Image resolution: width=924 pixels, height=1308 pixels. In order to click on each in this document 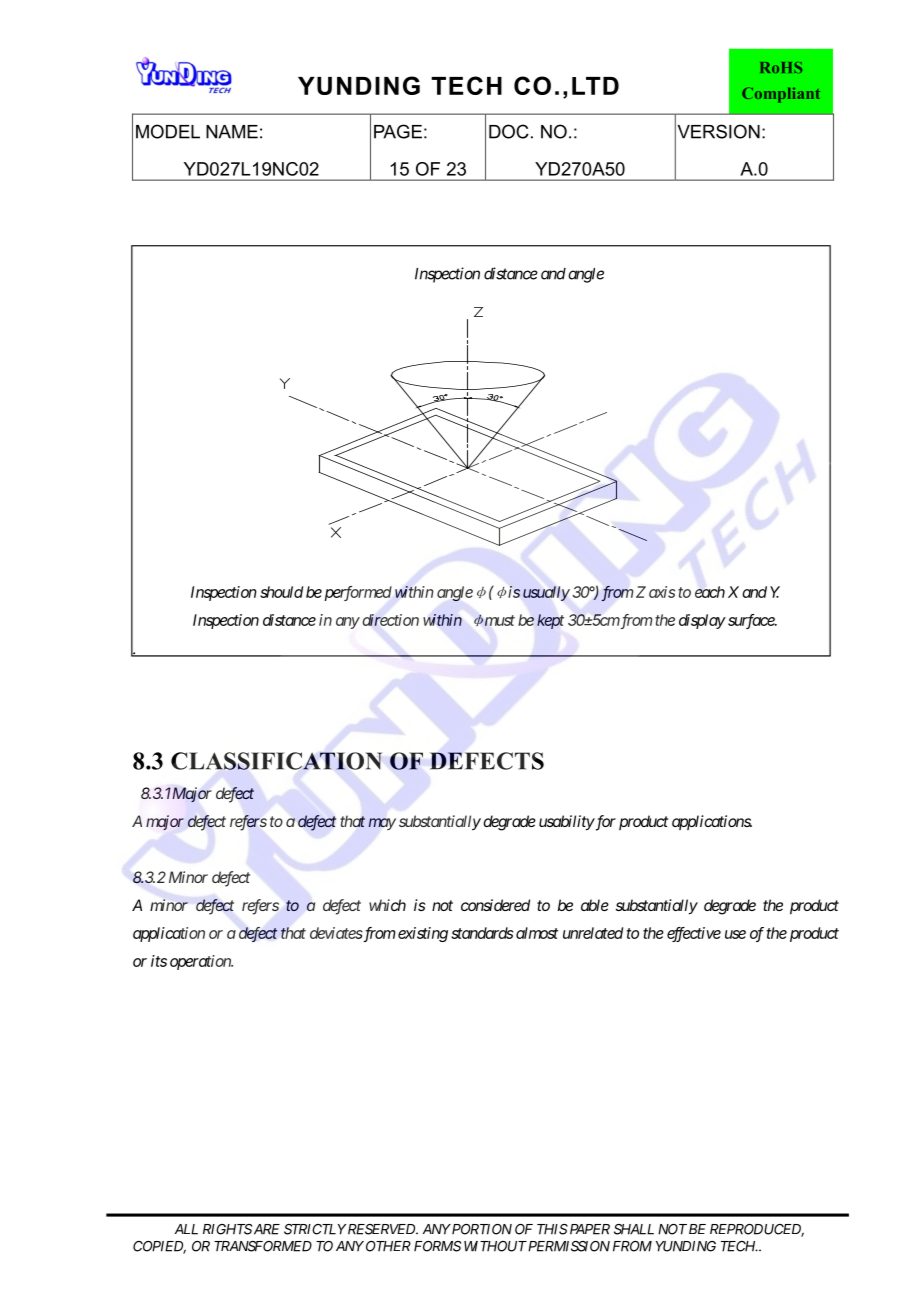, I will do `click(710, 592)`.
